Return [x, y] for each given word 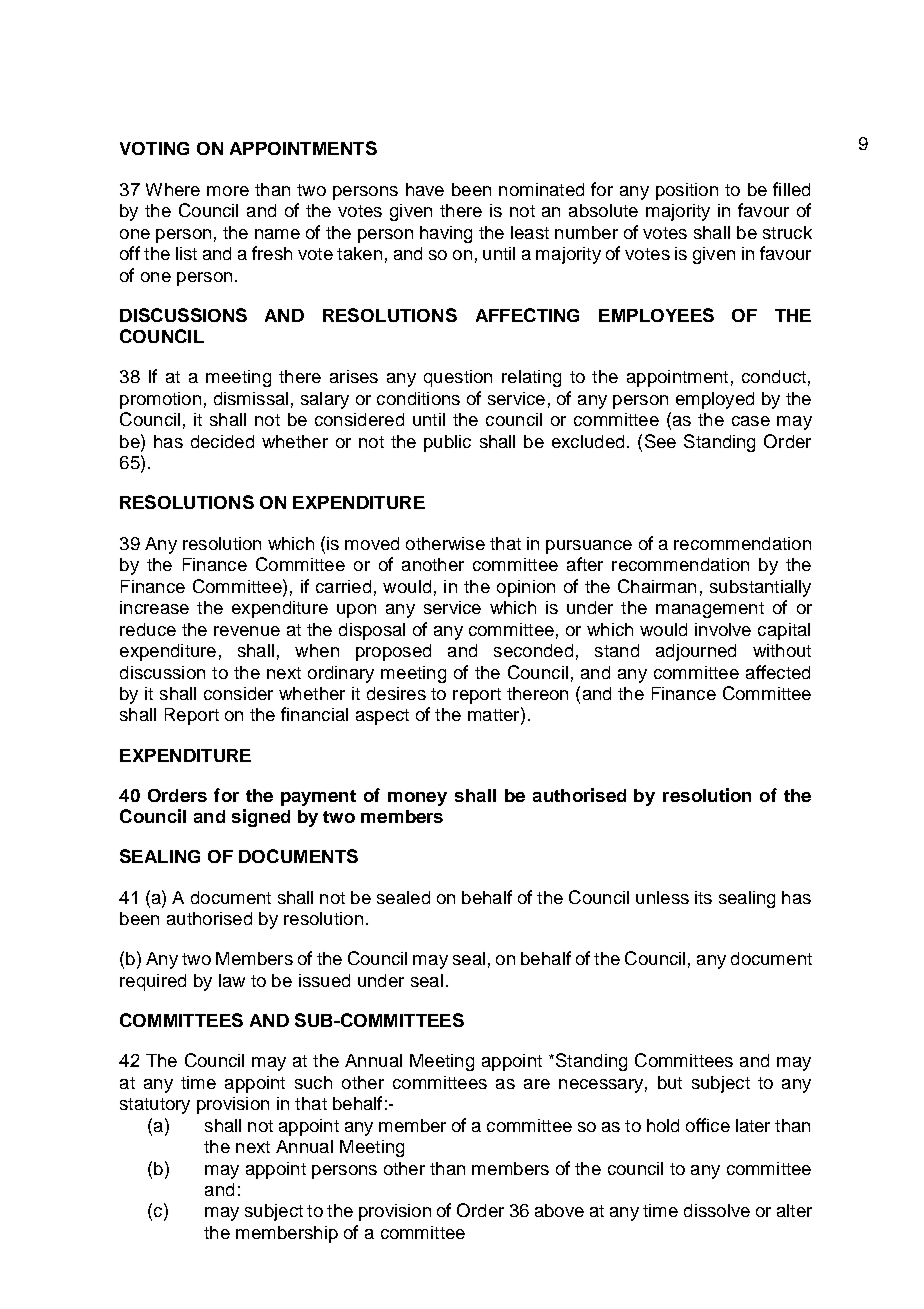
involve [723, 629]
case [751, 421]
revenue [247, 631]
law [232, 980]
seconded [533, 650]
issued [324, 980]
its [703, 897]
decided [222, 441]
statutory [155, 1106]
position [687, 191]
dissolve [717, 1210]
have [425, 189]
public [447, 443]
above [559, 1210]
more [228, 191]
